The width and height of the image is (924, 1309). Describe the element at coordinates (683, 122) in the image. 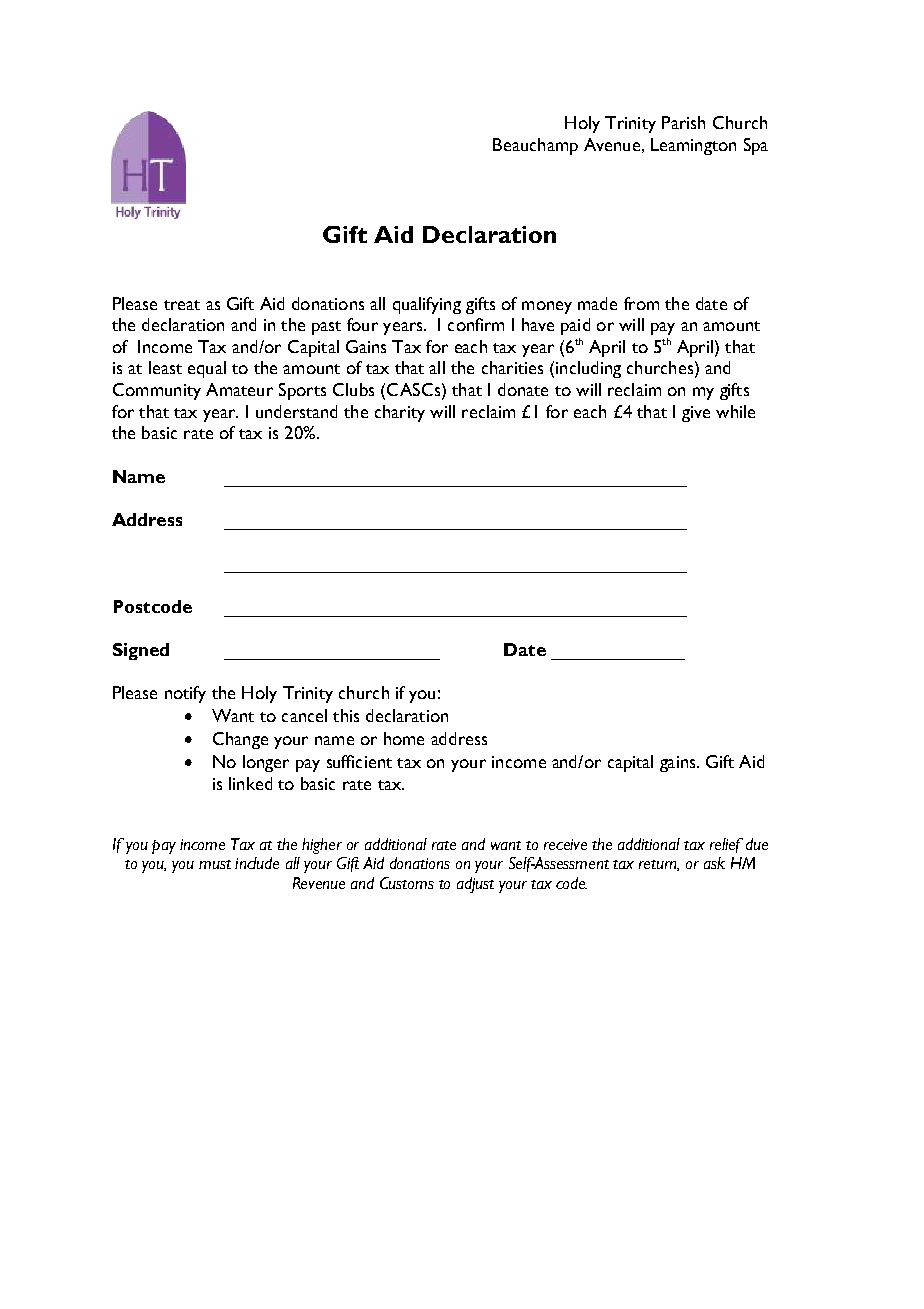

I see `Parish` at that location.
